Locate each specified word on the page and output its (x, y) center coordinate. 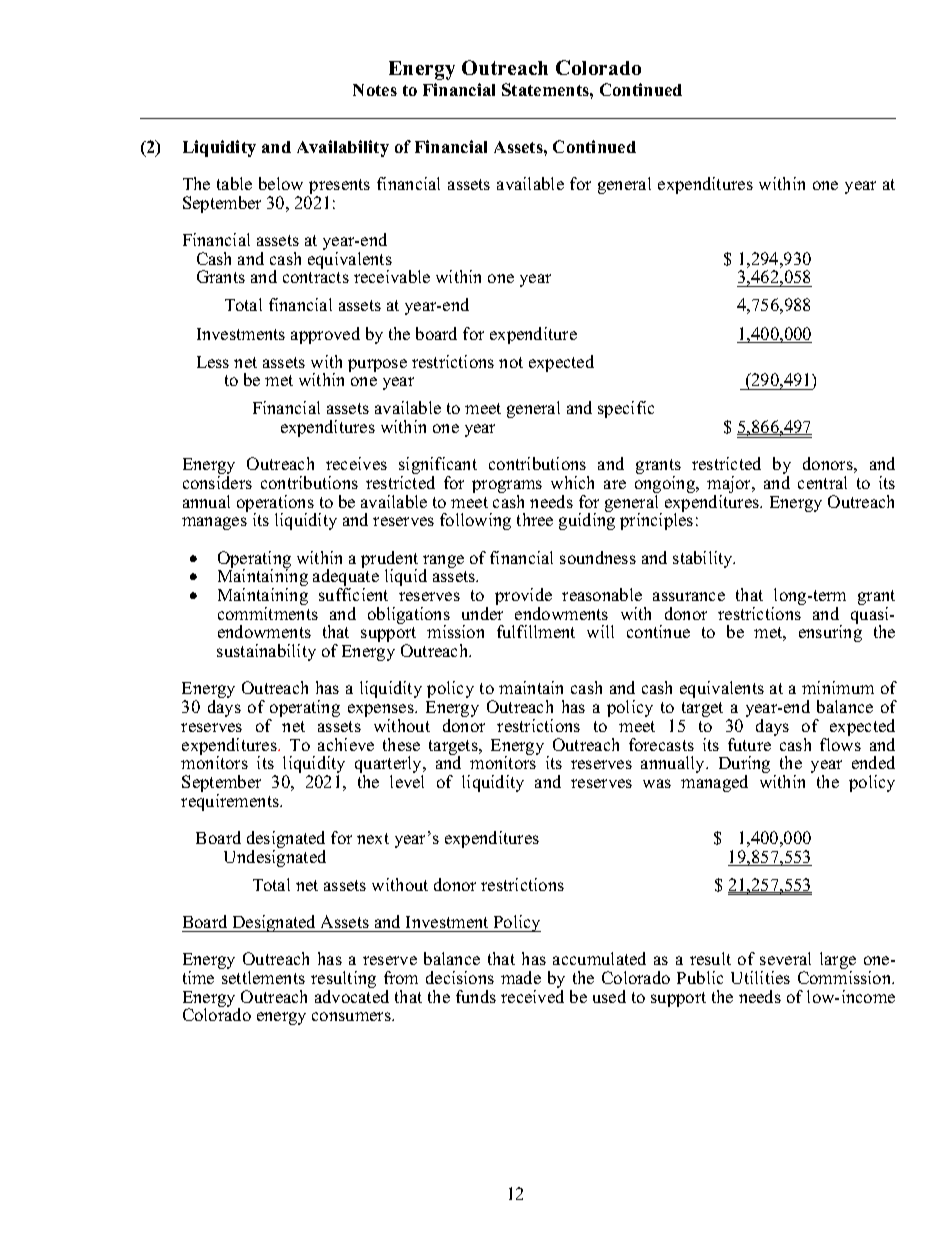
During (744, 766)
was (657, 783)
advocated (352, 996)
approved (325, 335)
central (822, 482)
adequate (346, 578)
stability (704, 559)
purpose (377, 365)
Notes (375, 90)
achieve (346, 744)
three (535, 519)
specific (626, 409)
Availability (343, 148)
